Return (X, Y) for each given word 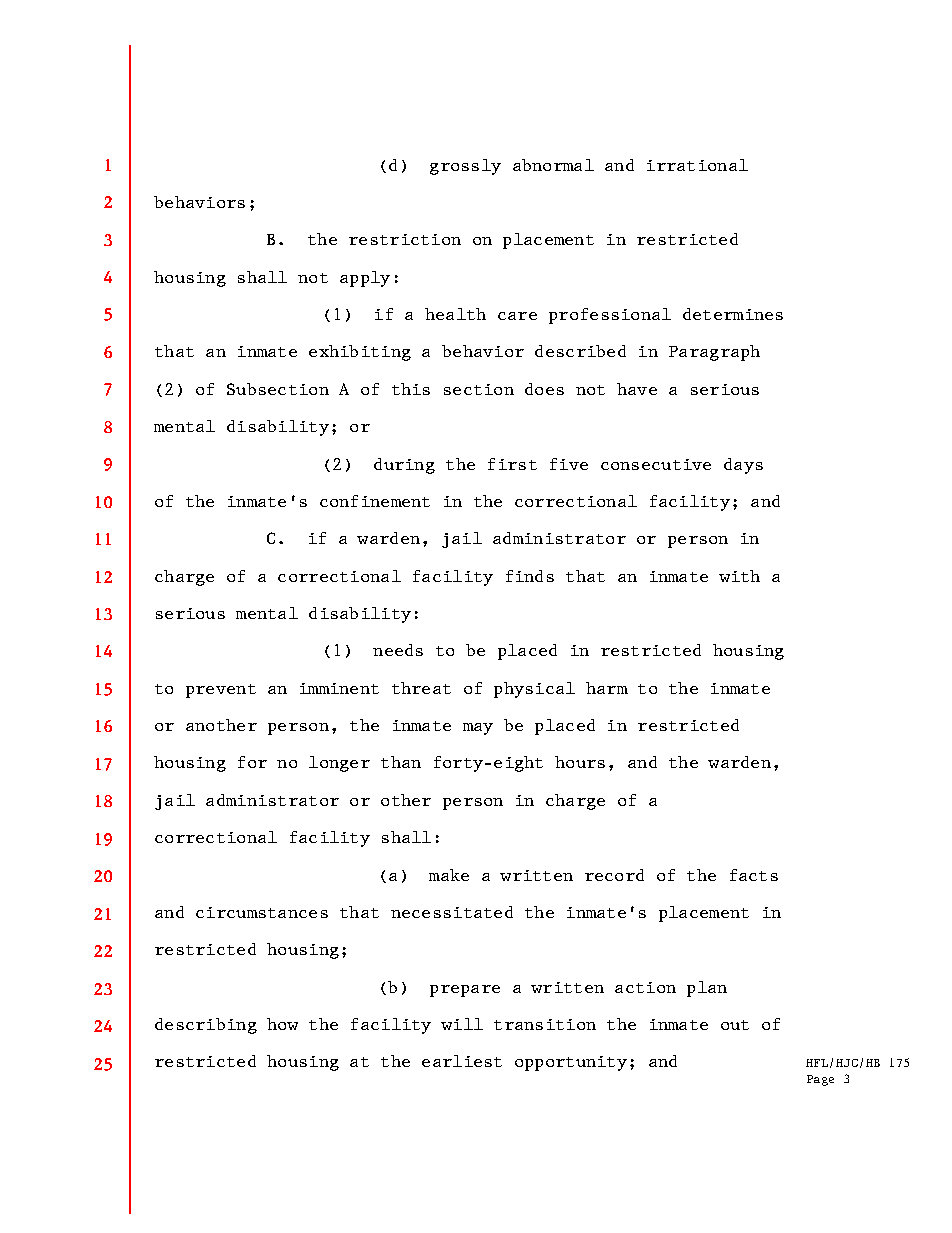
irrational (697, 165)
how (282, 1024)
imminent (339, 688)
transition (545, 1024)
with (739, 576)
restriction (405, 239)
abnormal (553, 165)
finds (530, 576)
